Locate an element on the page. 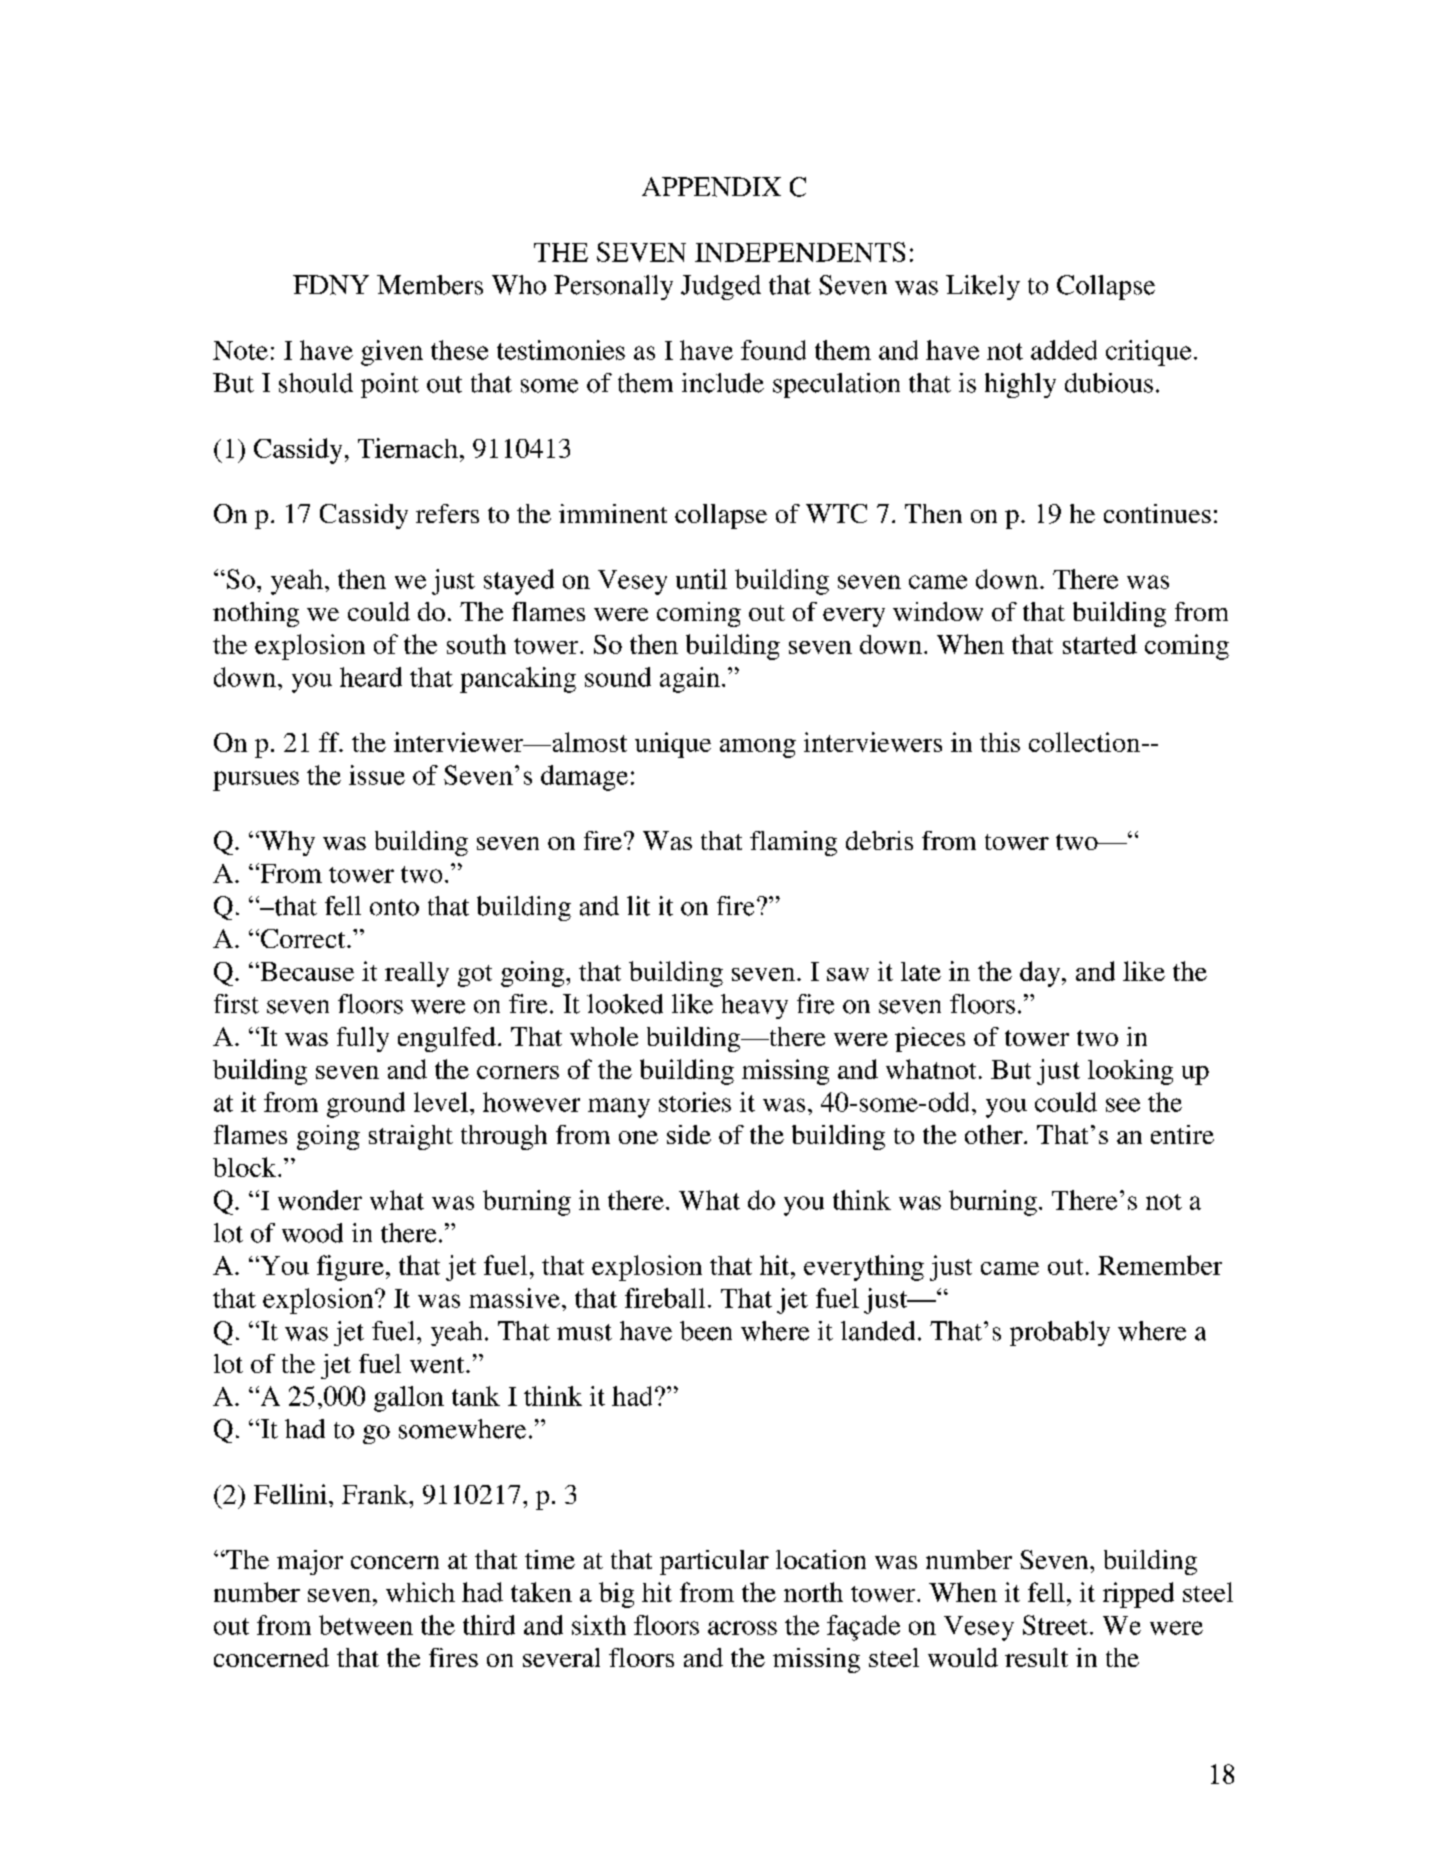 The image size is (1449, 1876). added is located at coordinates (1064, 350).
